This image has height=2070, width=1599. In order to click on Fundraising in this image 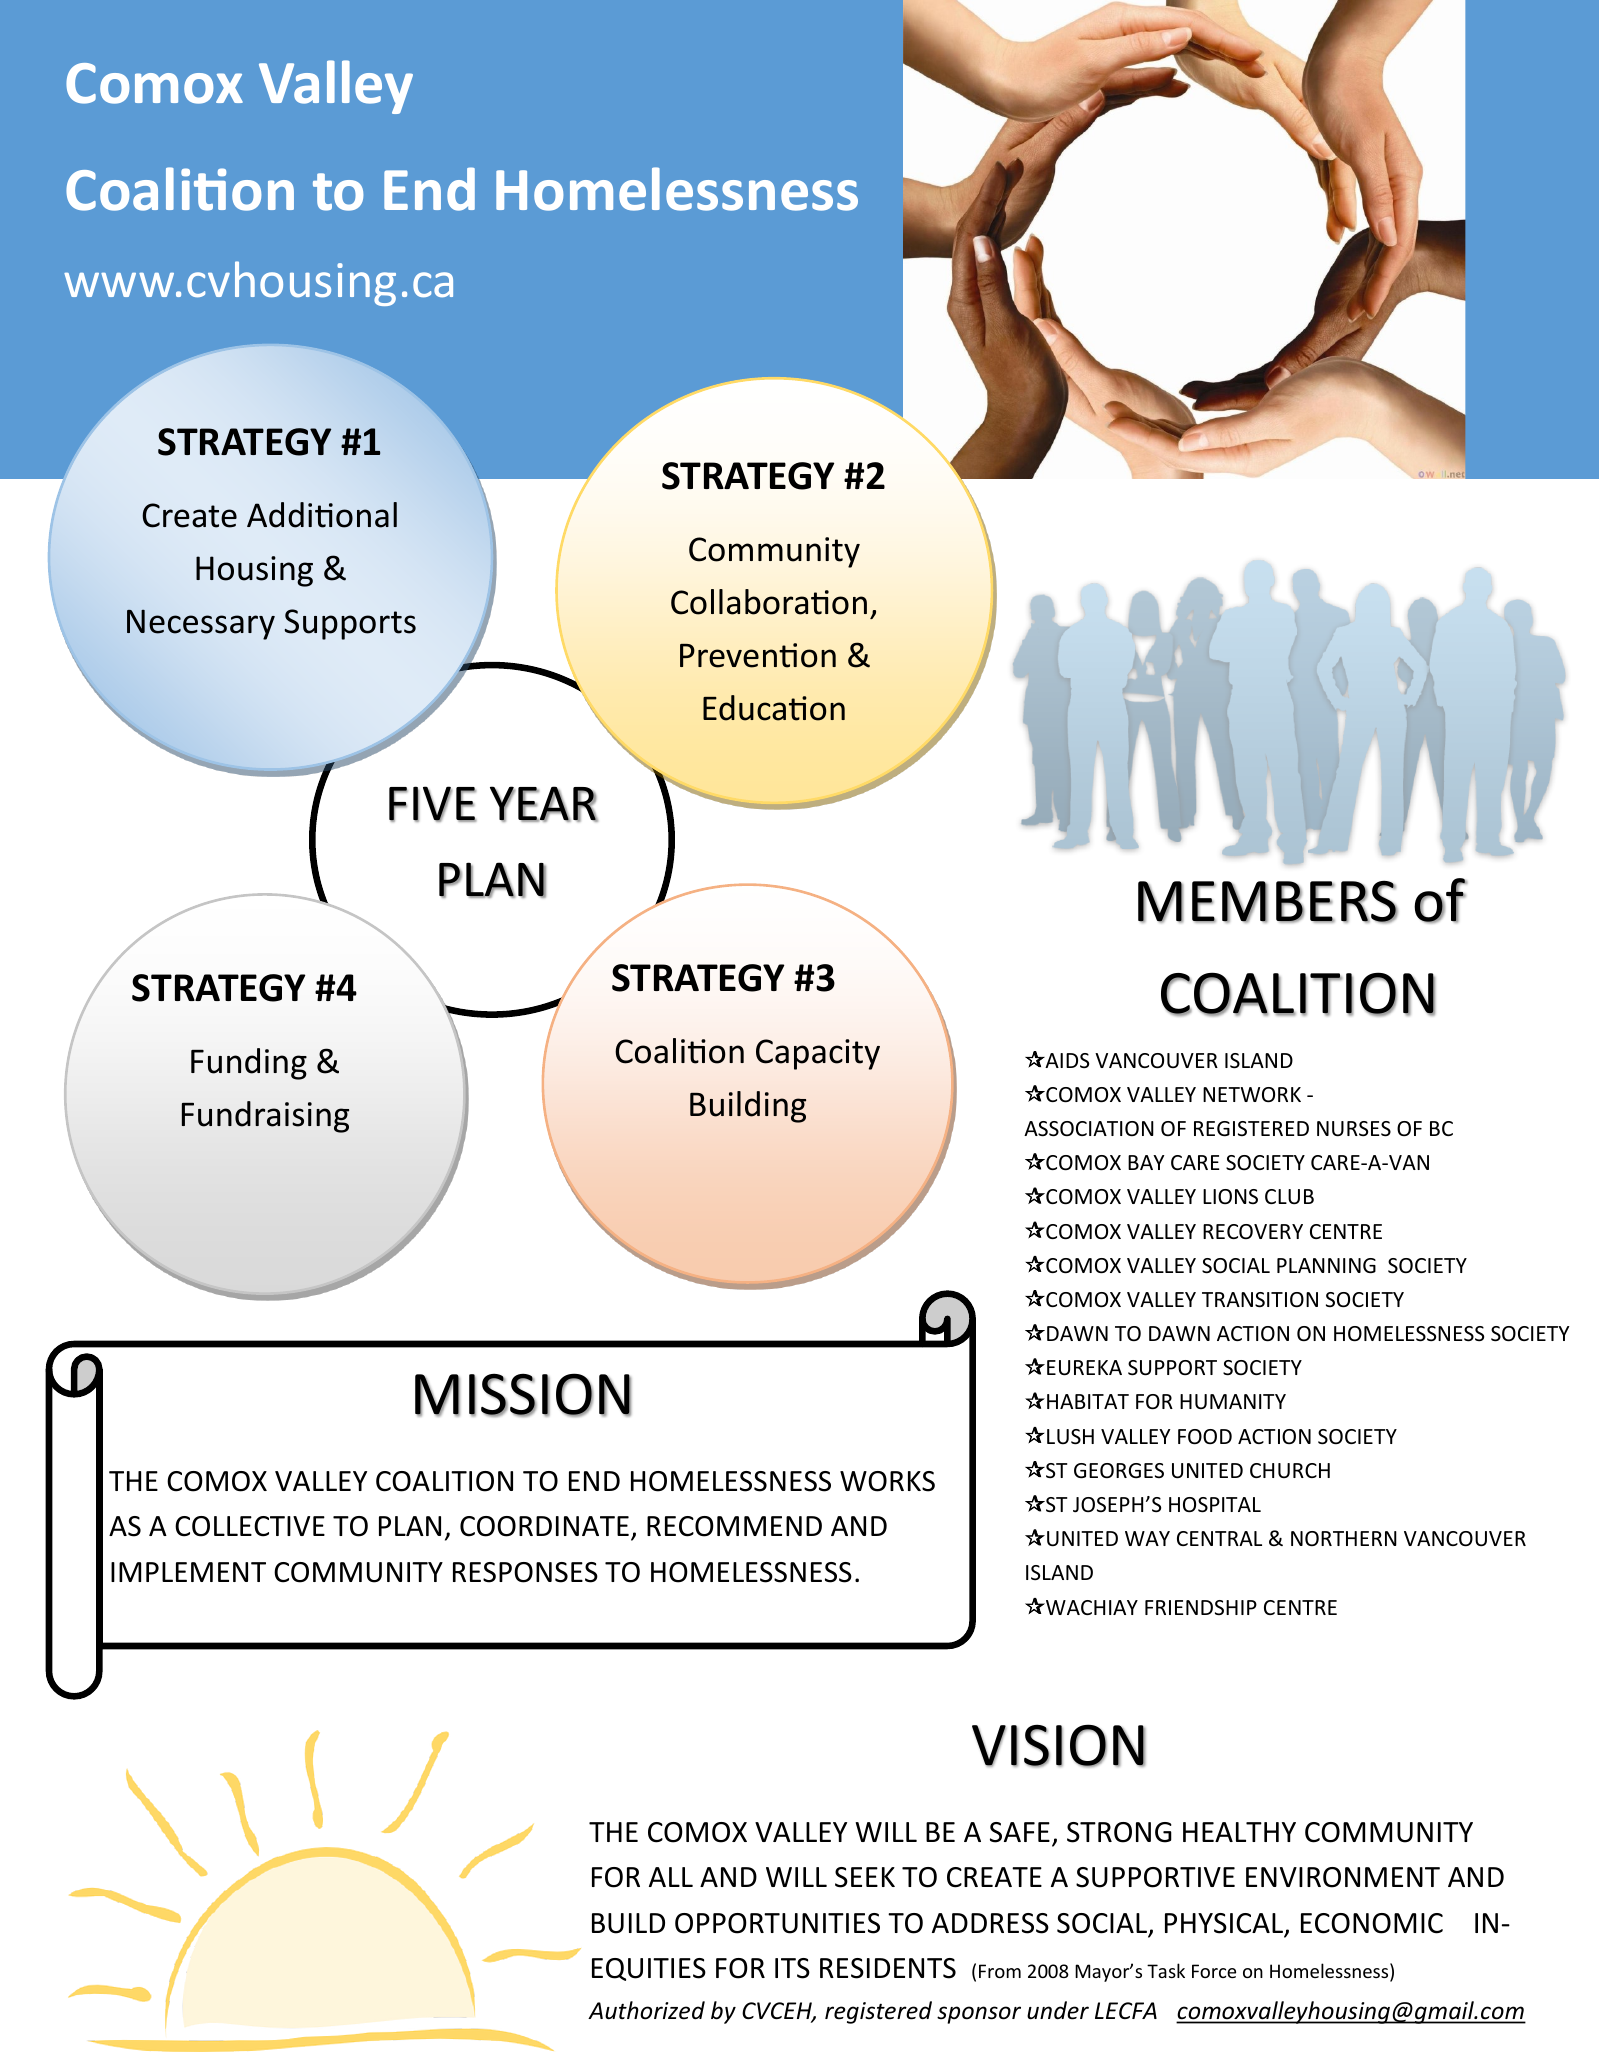, I will do `click(265, 1117)`.
